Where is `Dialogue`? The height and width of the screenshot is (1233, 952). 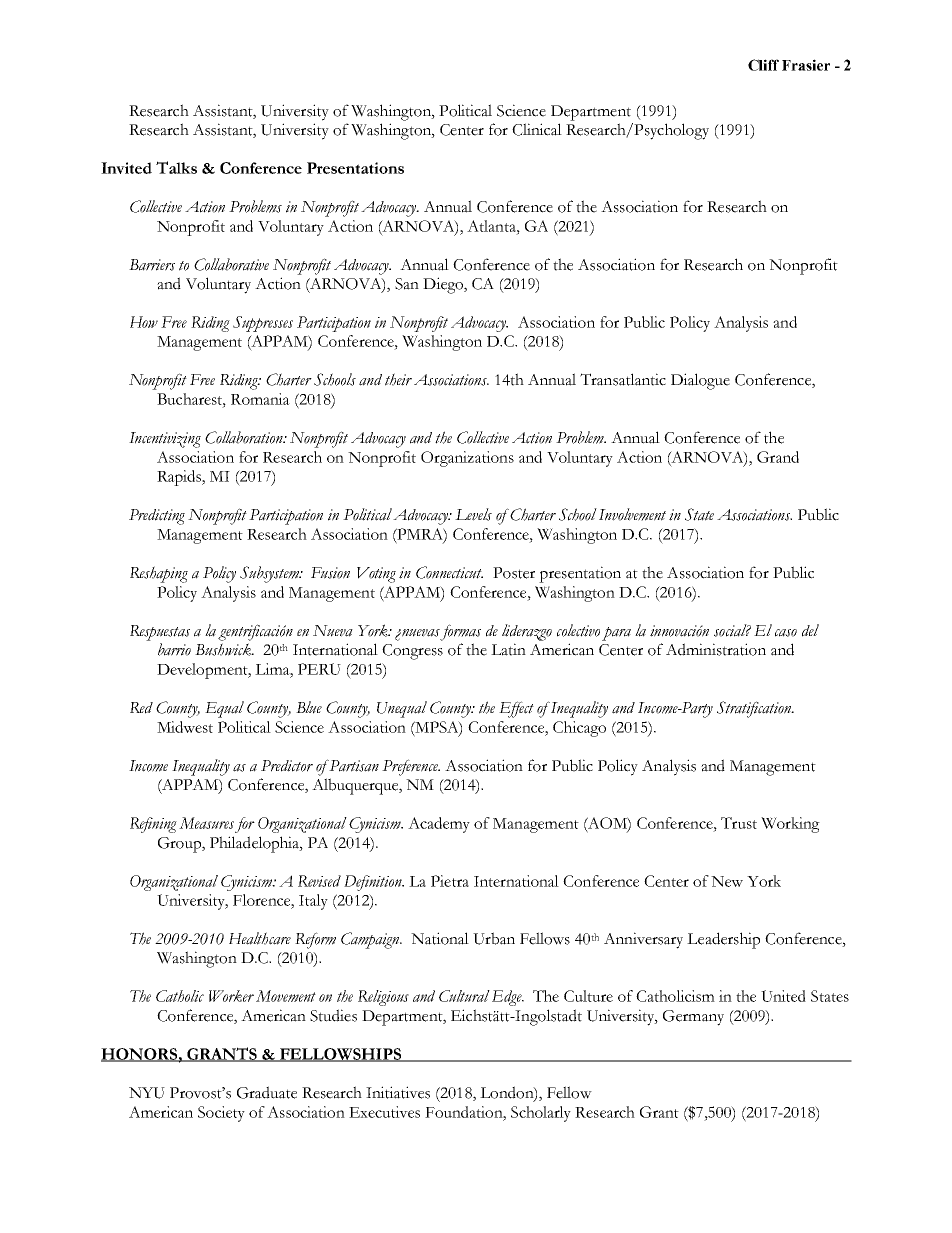
Dialogue is located at coordinates (700, 381).
